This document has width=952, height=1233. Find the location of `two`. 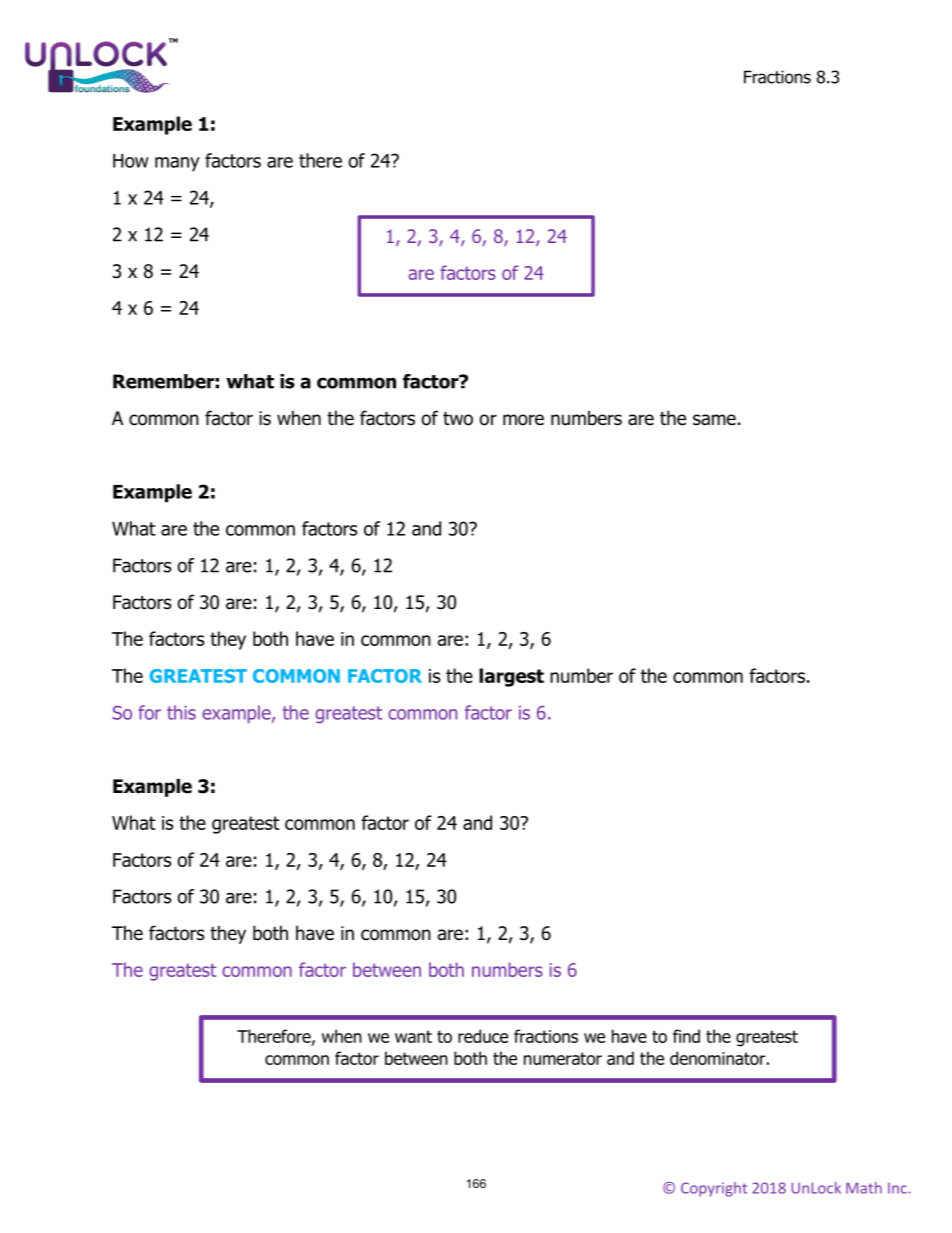

two is located at coordinates (458, 419).
